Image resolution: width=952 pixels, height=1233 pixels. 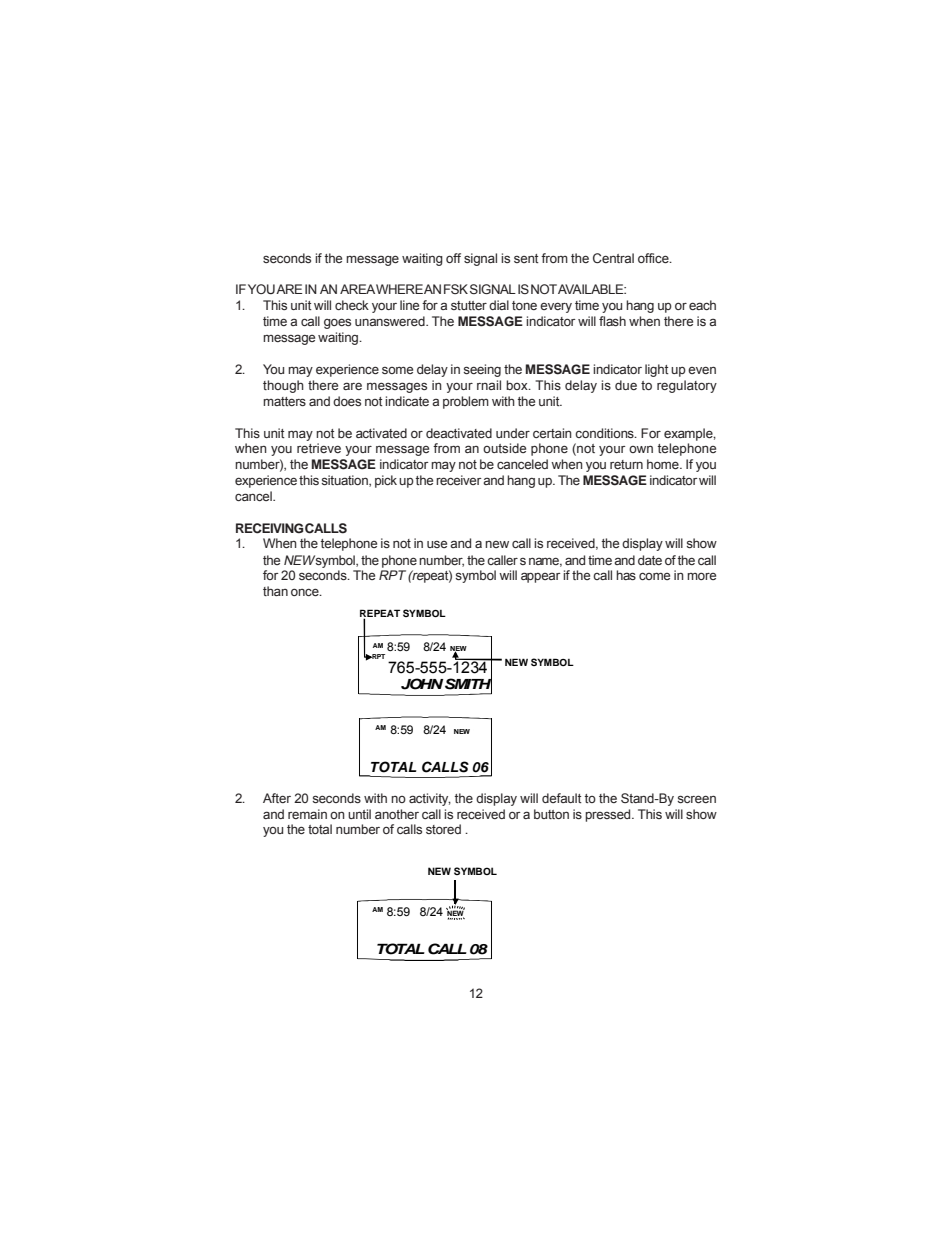 What do you see at coordinates (650, 560) in the document?
I see `date` at bounding box center [650, 560].
